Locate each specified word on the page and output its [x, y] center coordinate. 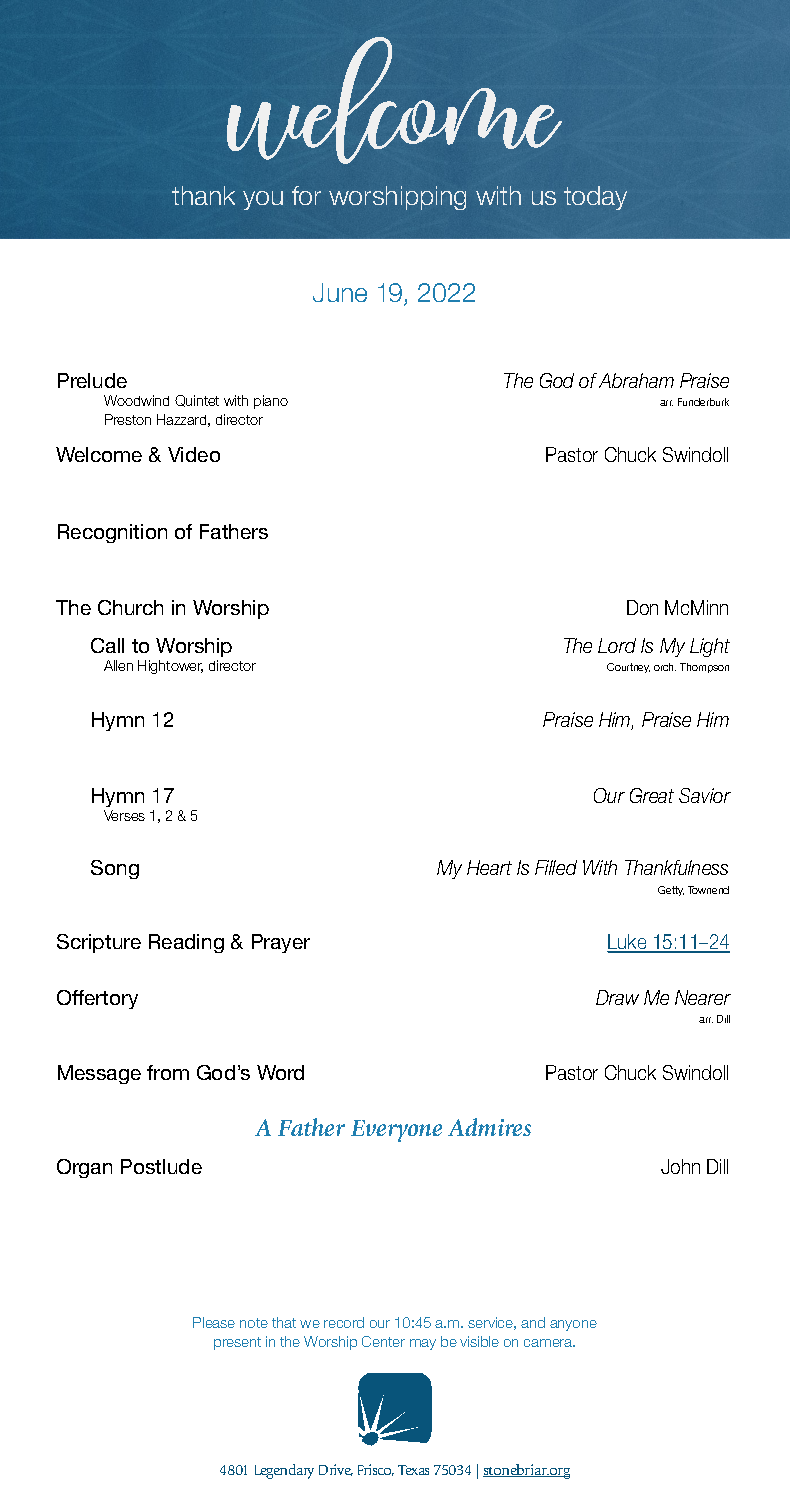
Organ [84, 1168]
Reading [186, 943]
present [237, 1343]
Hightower [170, 667]
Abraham [636, 380]
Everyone [396, 1131]
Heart [489, 867]
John [680, 1166]
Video [194, 454]
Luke [628, 943]
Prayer [281, 943]
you [263, 200]
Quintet [197, 401]
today [595, 198]
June [340, 292]
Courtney [628, 668]
